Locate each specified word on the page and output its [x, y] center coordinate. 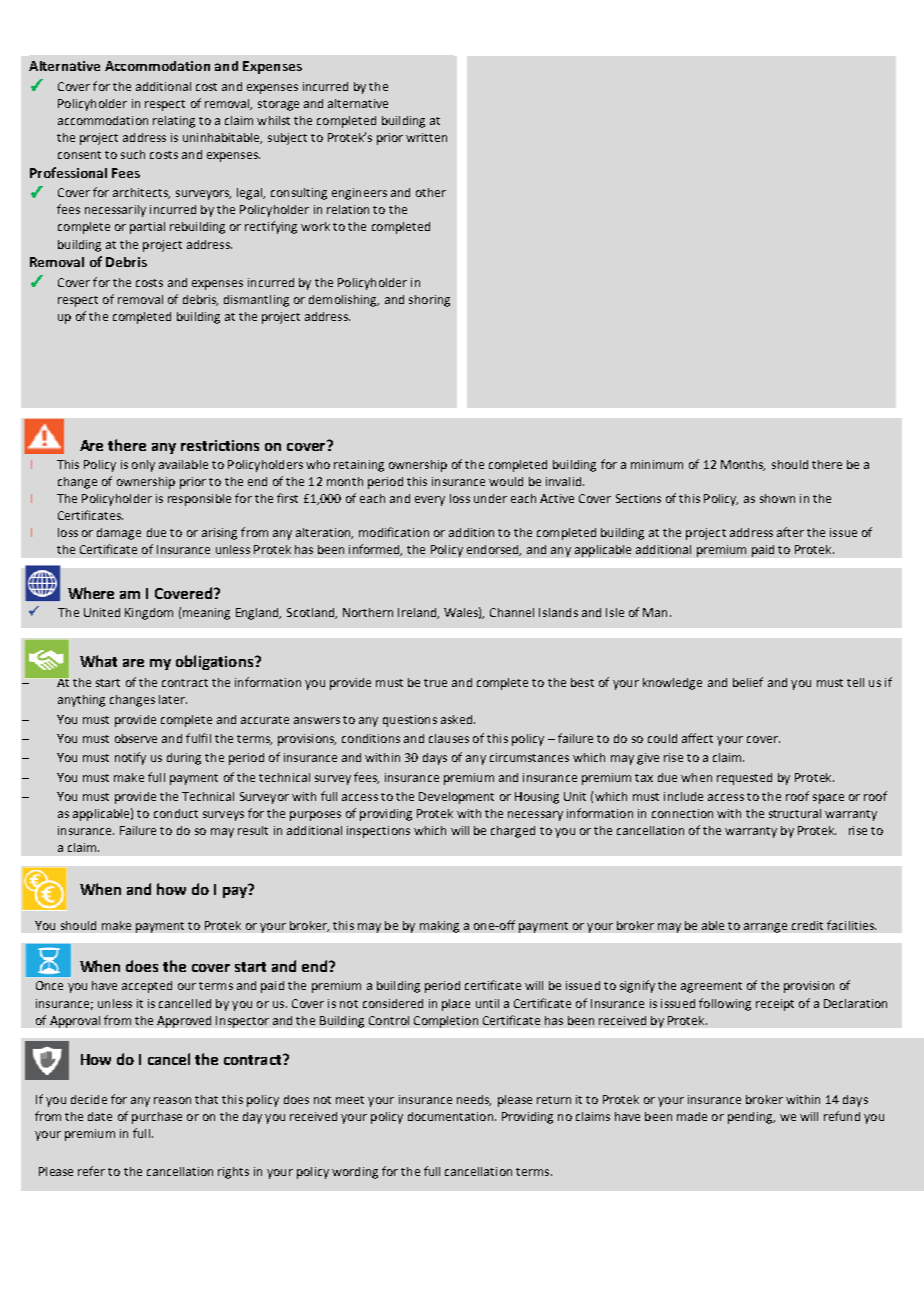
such [133, 154]
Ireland [418, 613]
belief [748, 682]
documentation [452, 1116]
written [426, 137]
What [98, 661]
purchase [157, 1118]
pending [751, 1118]
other [431, 192]
